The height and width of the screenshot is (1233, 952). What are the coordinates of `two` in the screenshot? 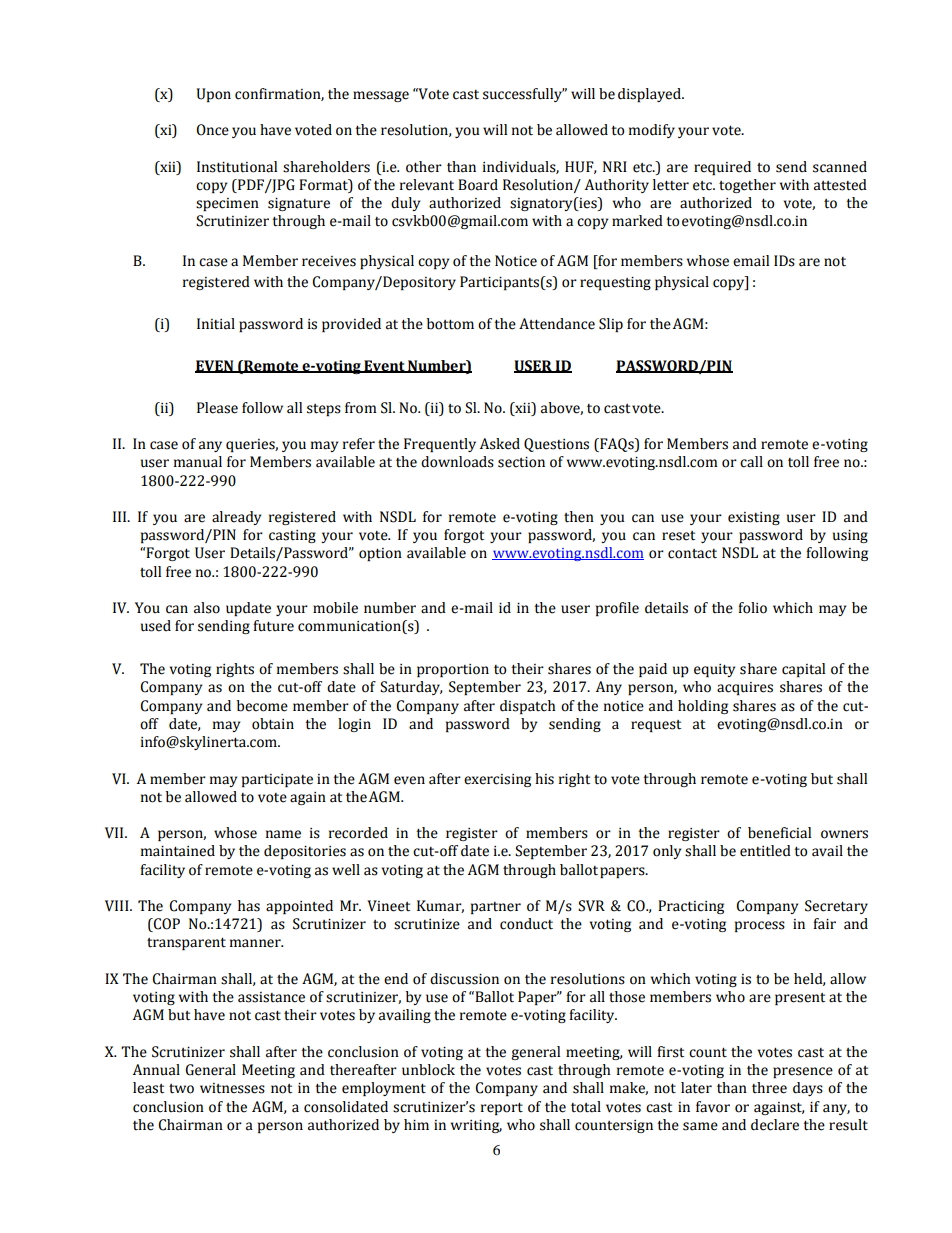 It's located at (181, 1089).
